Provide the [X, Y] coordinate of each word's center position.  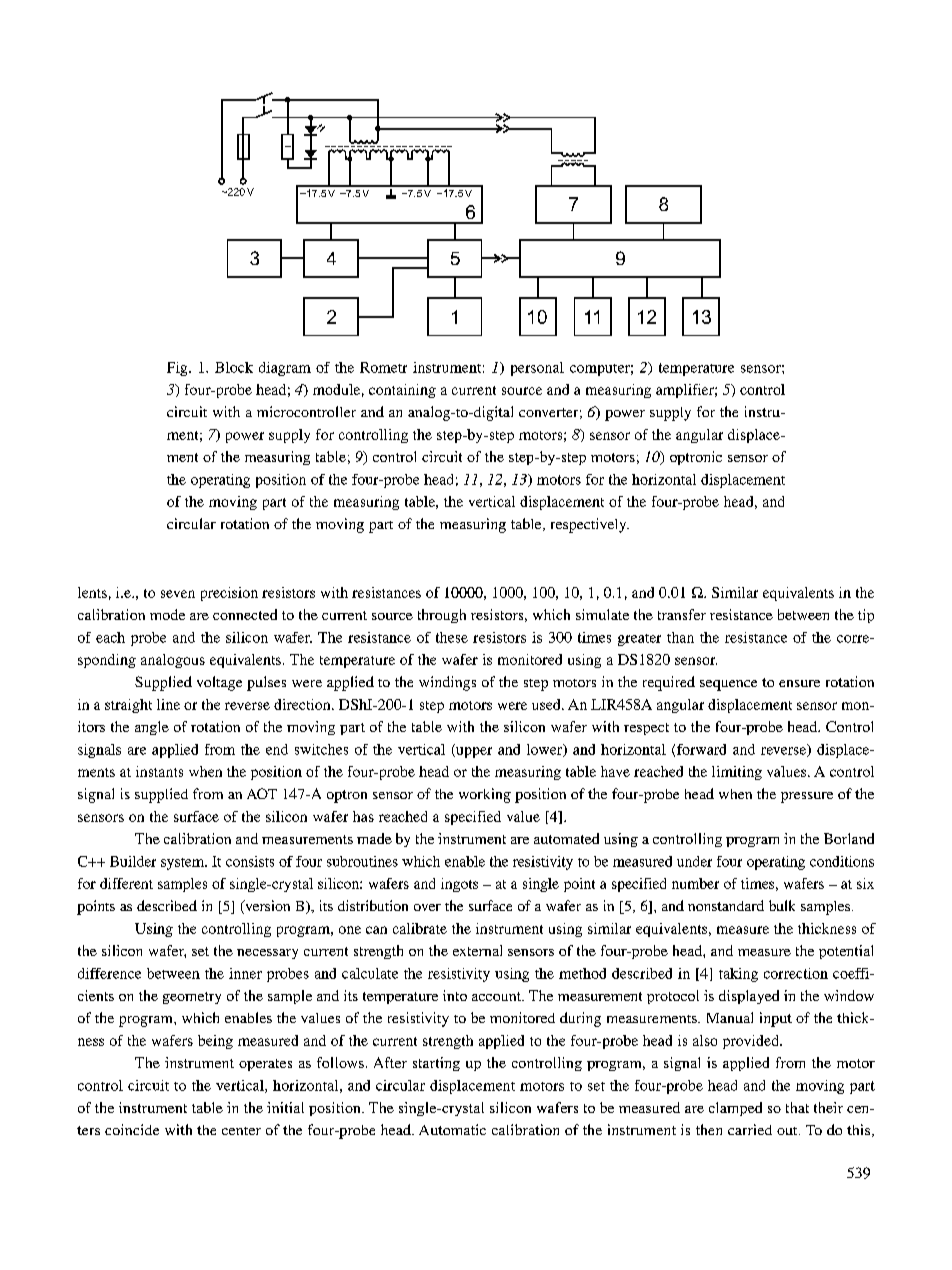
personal [537, 369]
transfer [682, 614]
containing [402, 391]
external [477, 950]
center [241, 1131]
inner [245, 973]
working [485, 795]
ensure [799, 683]
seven [178, 594]
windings [447, 683]
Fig [178, 369]
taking [738, 975]
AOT [262, 793]
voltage [219, 683]
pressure [807, 797]
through [442, 616]
